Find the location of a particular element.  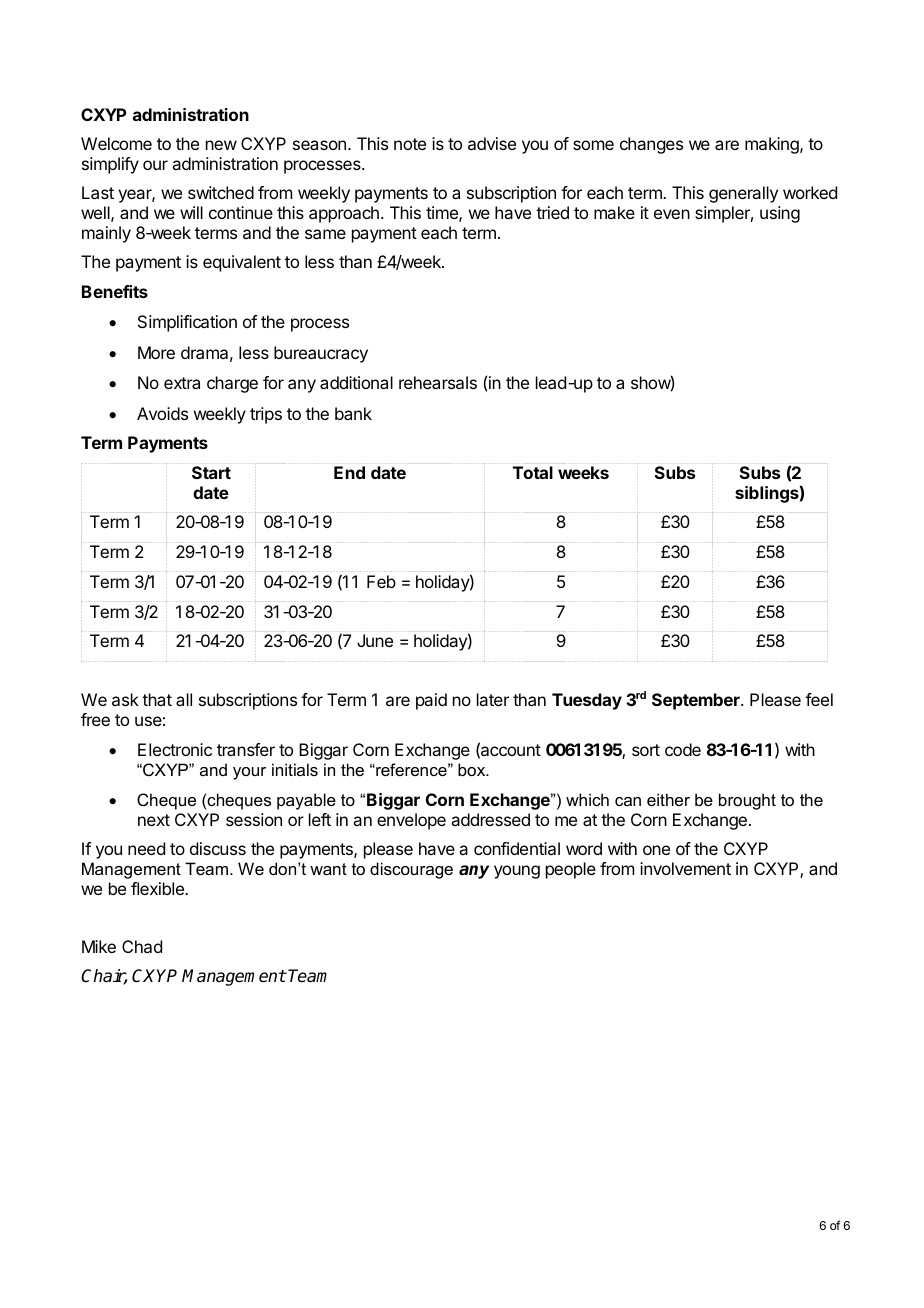

advise is located at coordinates (492, 143).
